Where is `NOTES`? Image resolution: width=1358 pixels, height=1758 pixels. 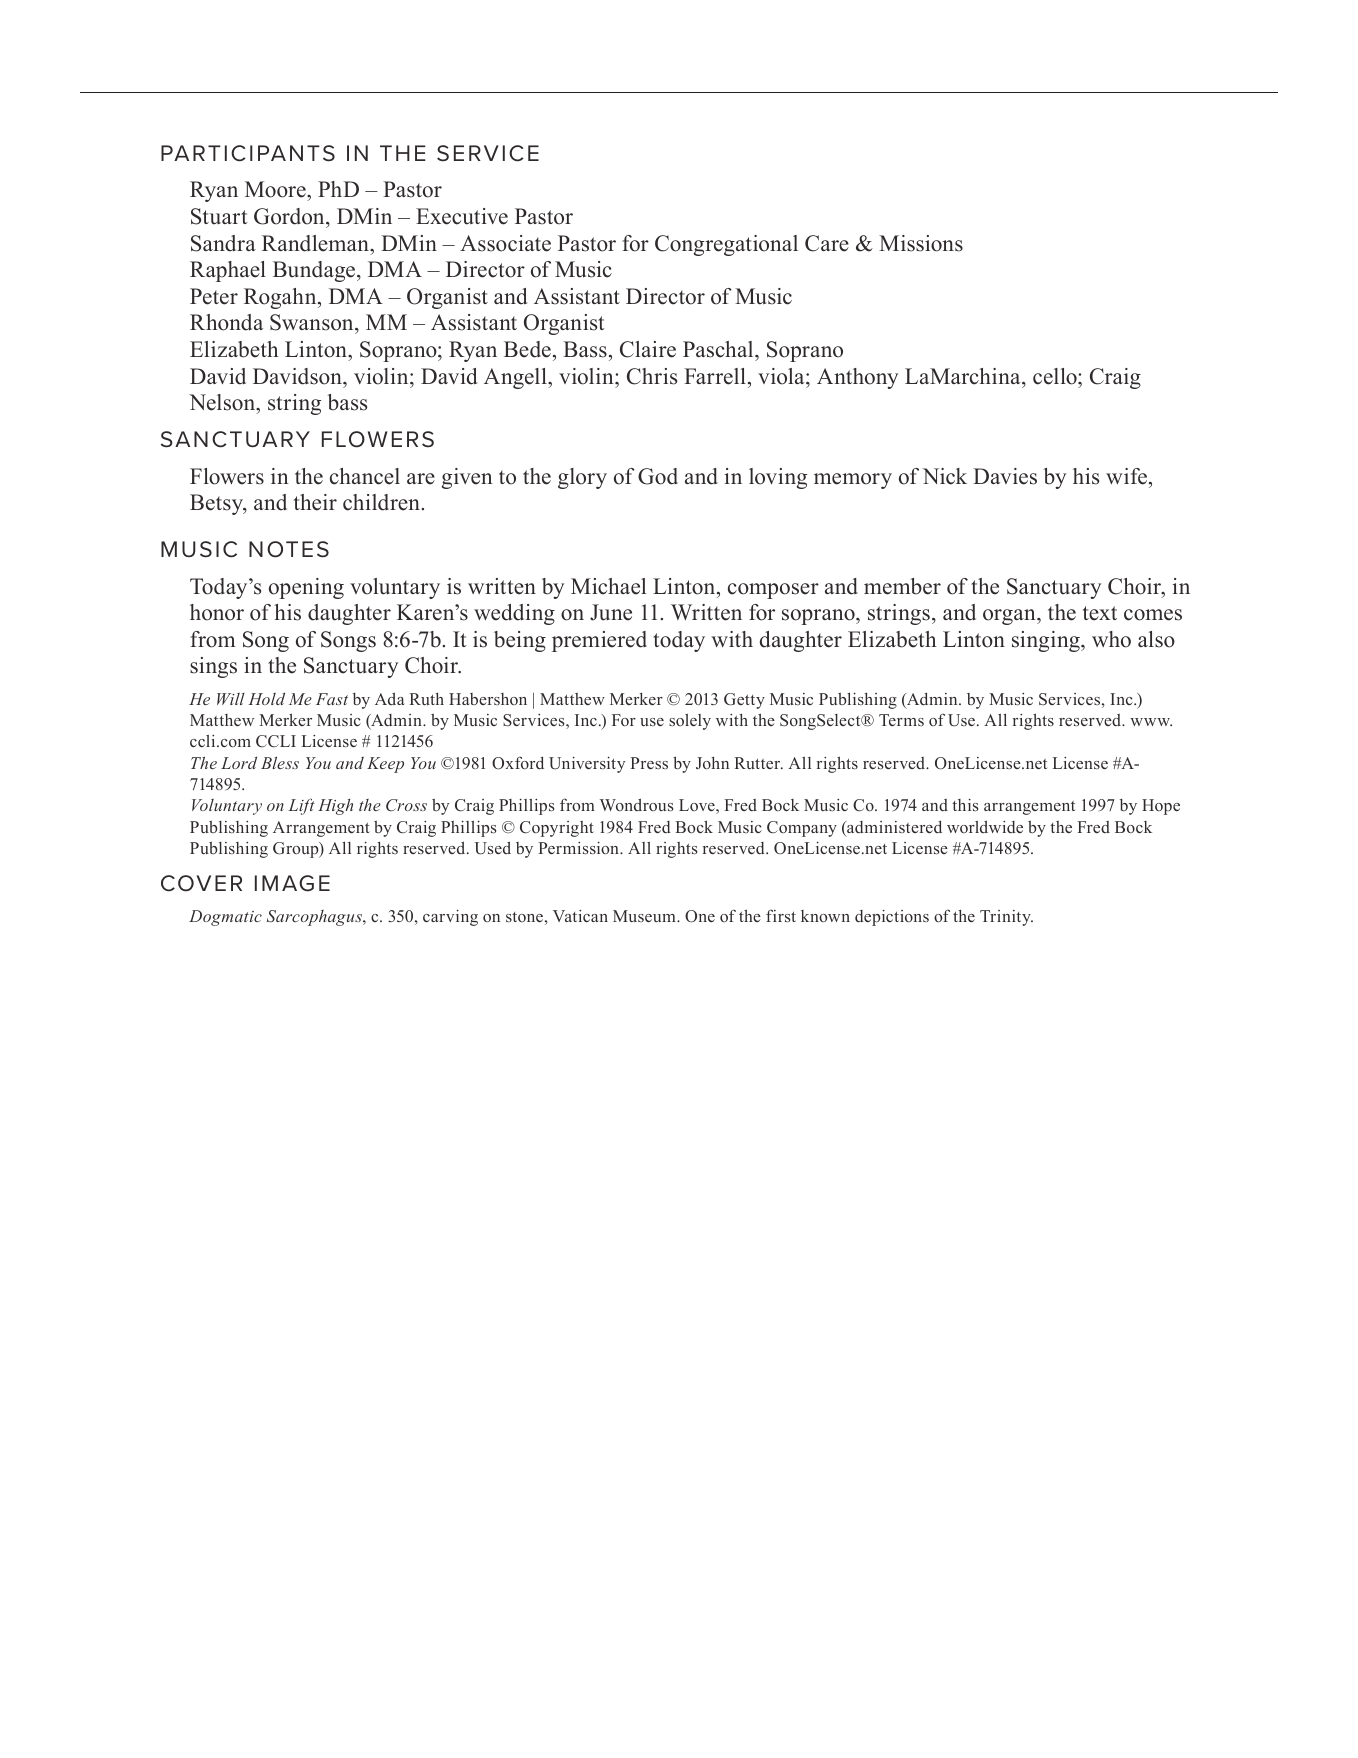
NOTES is located at coordinates (289, 549).
